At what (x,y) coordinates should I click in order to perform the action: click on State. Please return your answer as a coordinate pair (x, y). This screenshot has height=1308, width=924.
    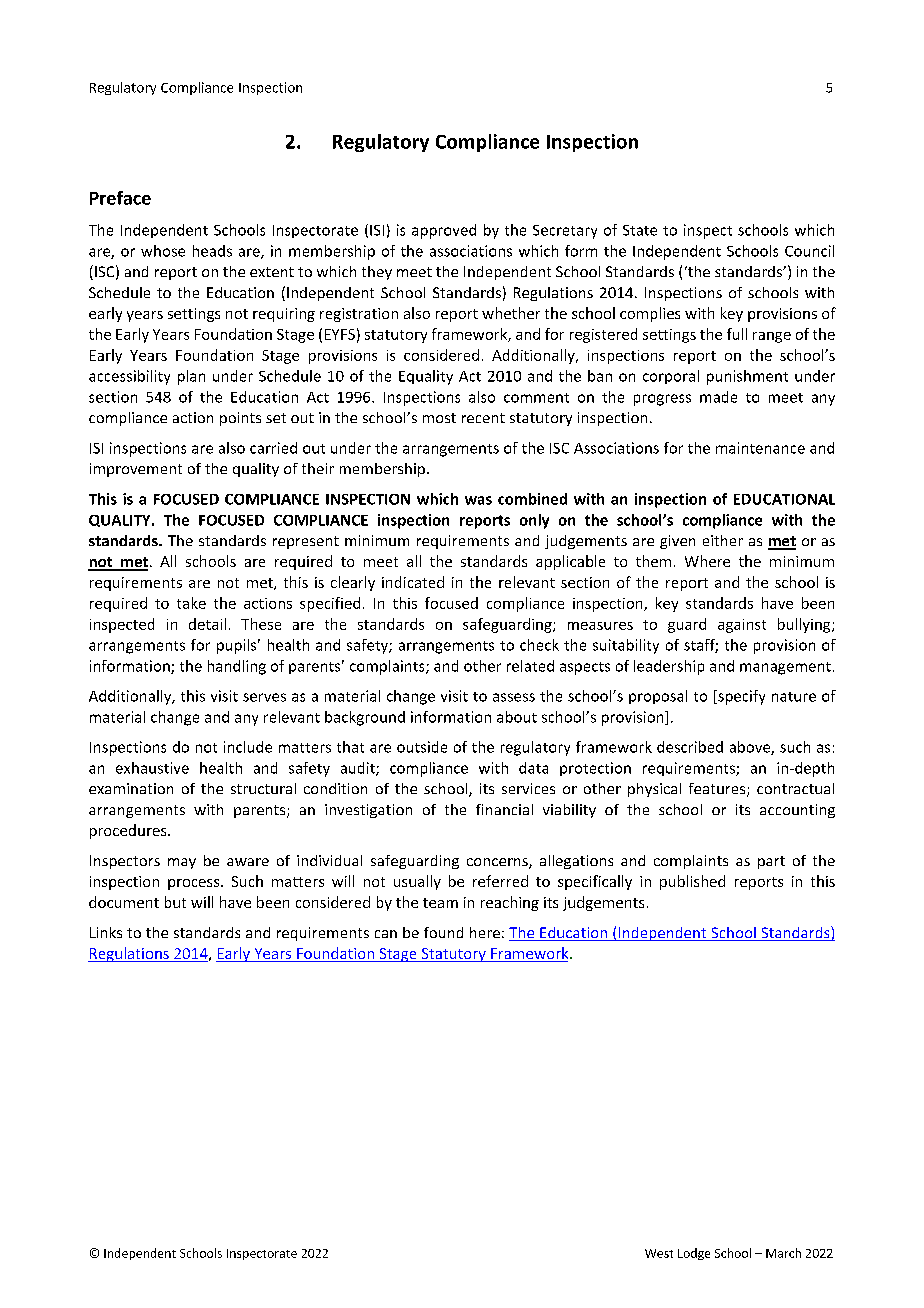
    Looking at the image, I should click on (640, 230).
